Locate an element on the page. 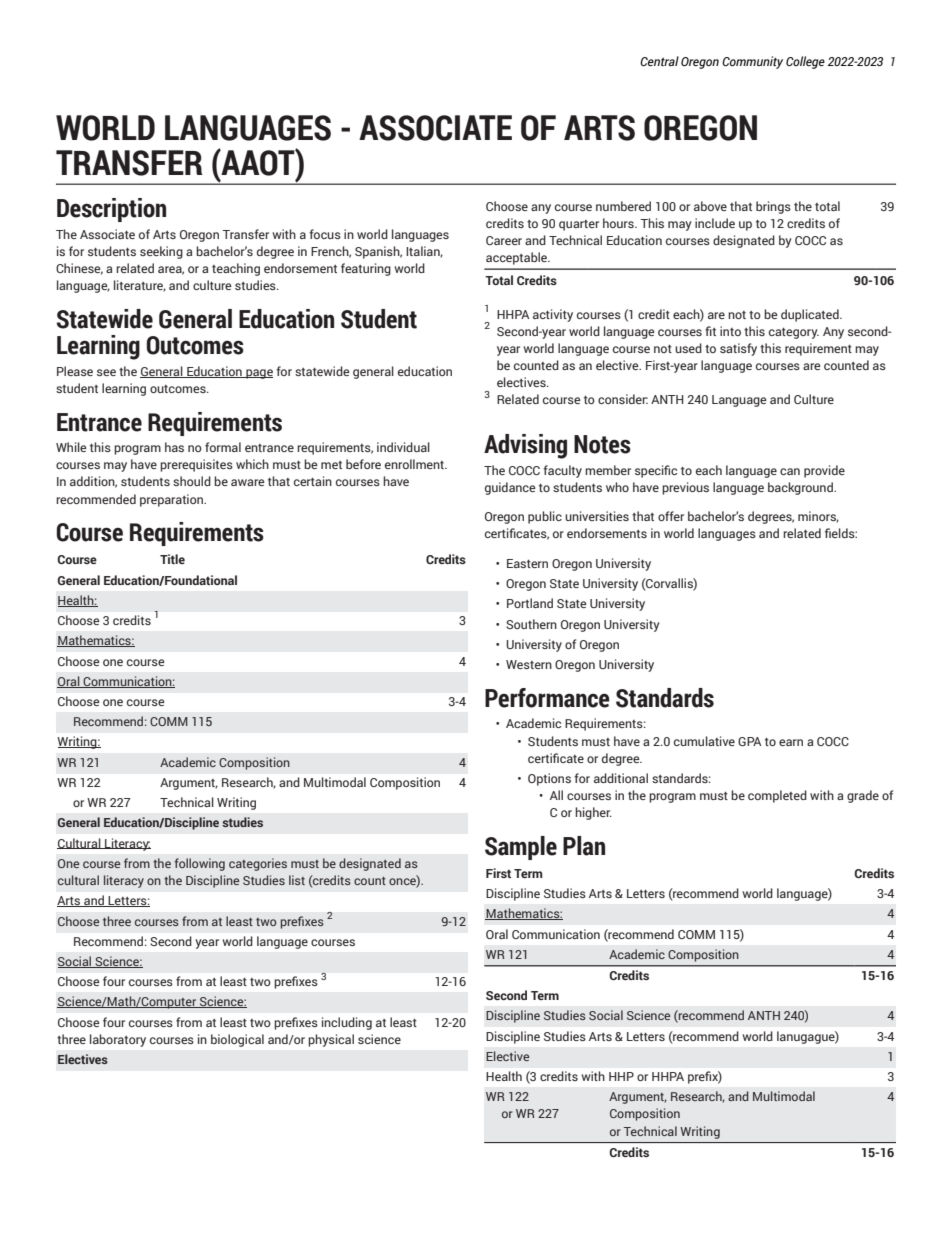 This page has height=1233, width=952. satisfy is located at coordinates (738, 349).
